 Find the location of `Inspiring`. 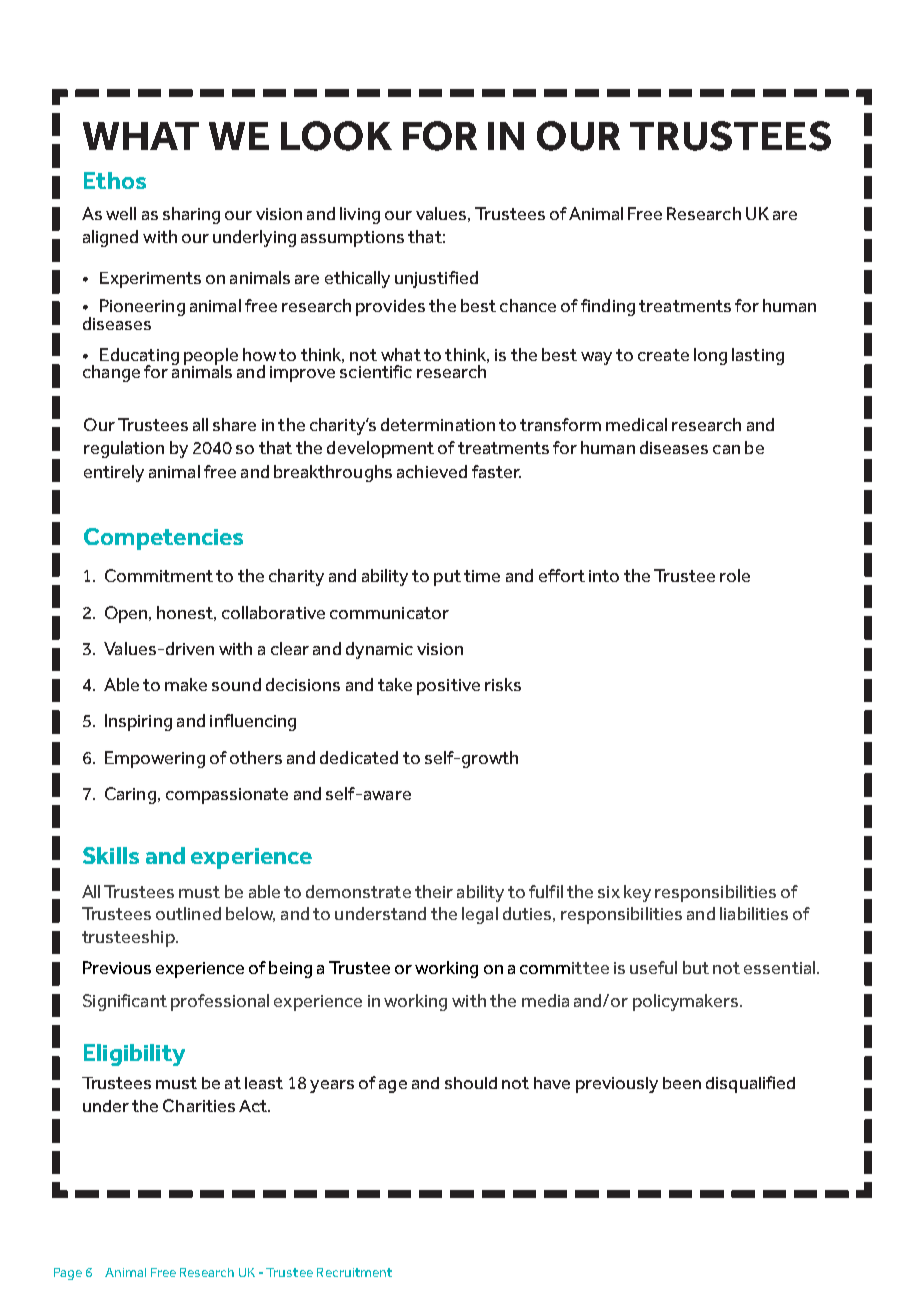

Inspiring is located at coordinates (138, 722).
